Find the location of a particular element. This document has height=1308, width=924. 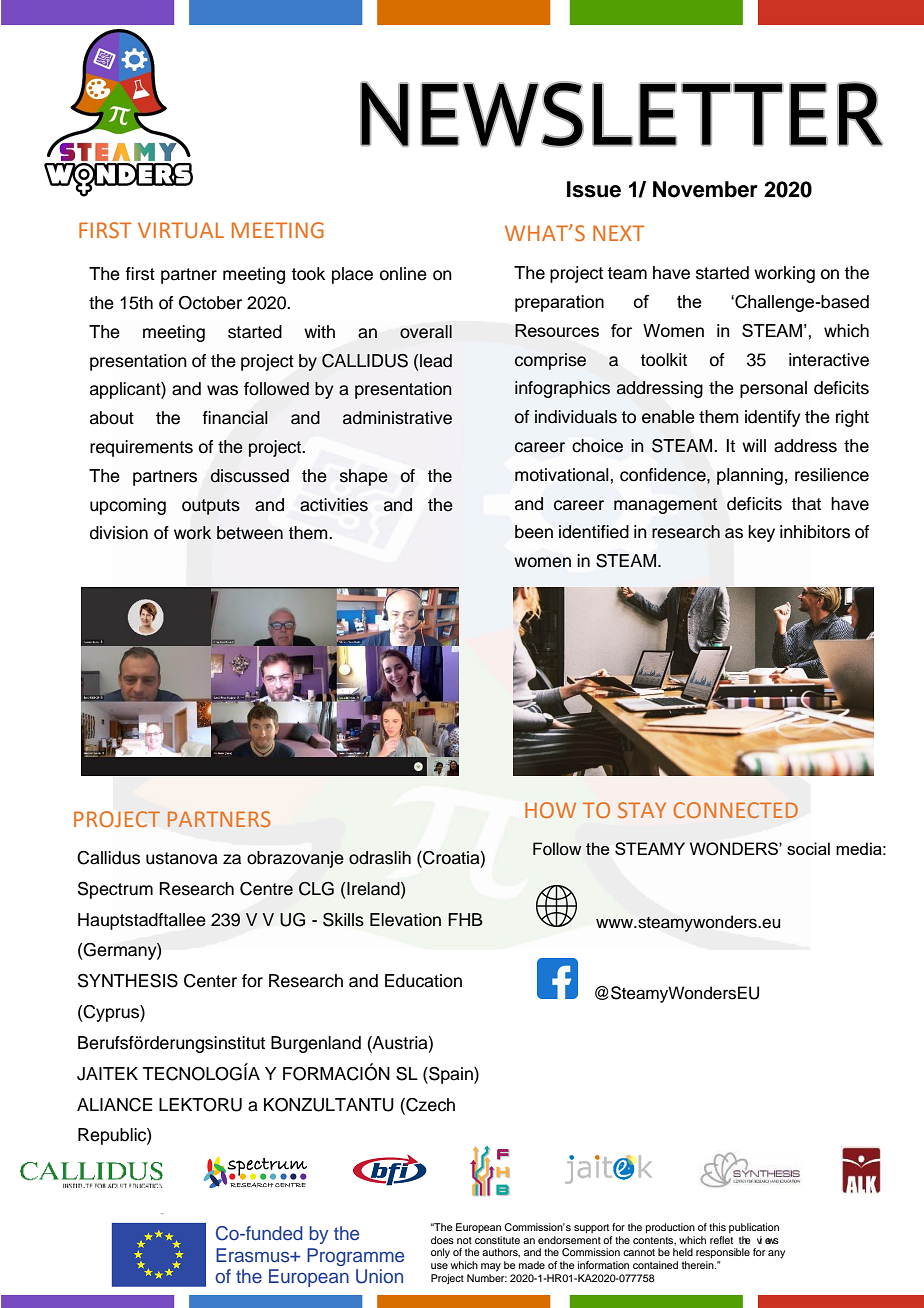

between is located at coordinates (250, 533).
